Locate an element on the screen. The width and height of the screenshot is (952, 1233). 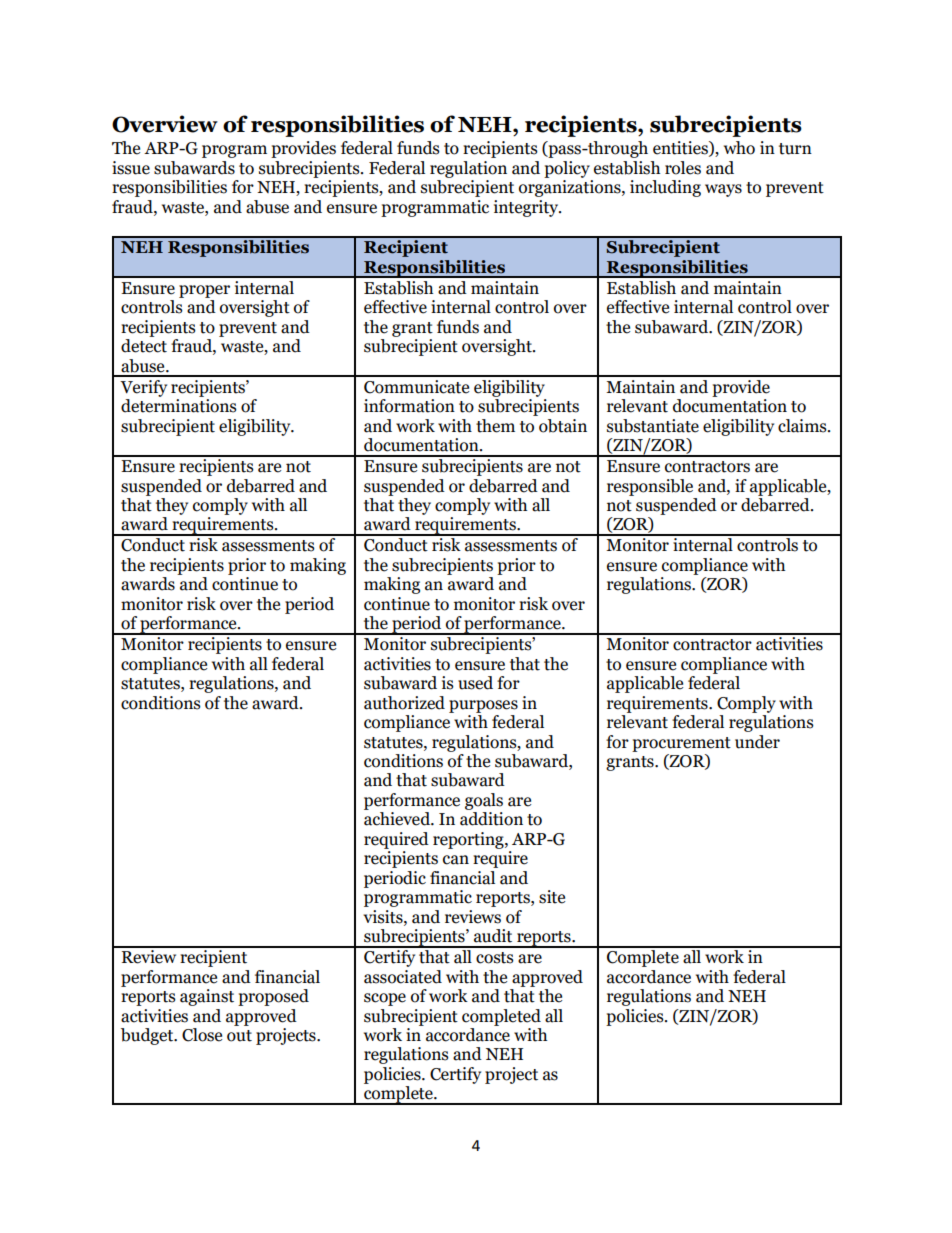
Communicate is located at coordinates (416, 387).
